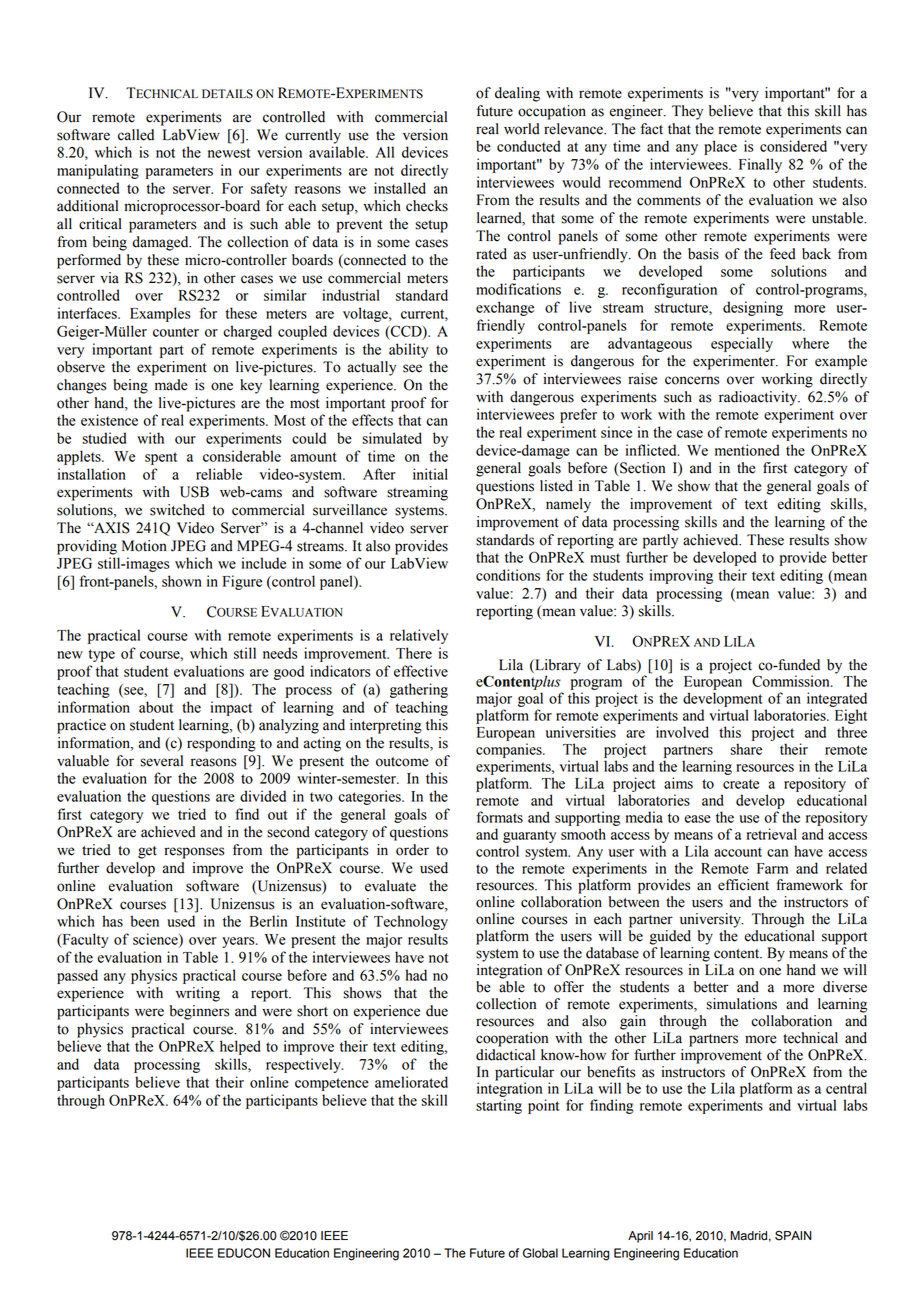 The height and width of the image is (1308, 924). Describe the element at coordinates (522, 129) in the image. I see `world` at that location.
